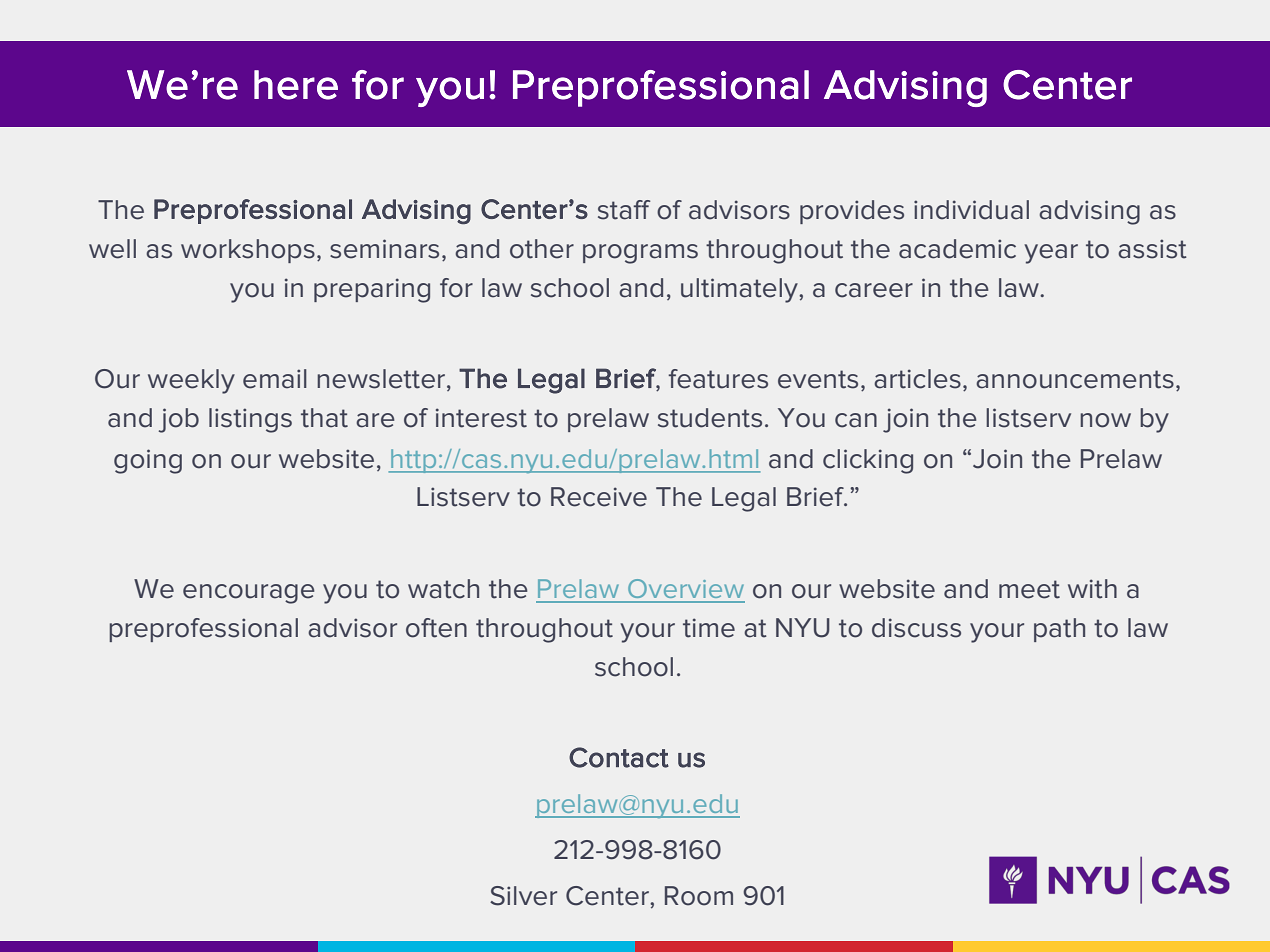  What do you see at coordinates (523, 896) in the image?
I see `Silver` at bounding box center [523, 896].
